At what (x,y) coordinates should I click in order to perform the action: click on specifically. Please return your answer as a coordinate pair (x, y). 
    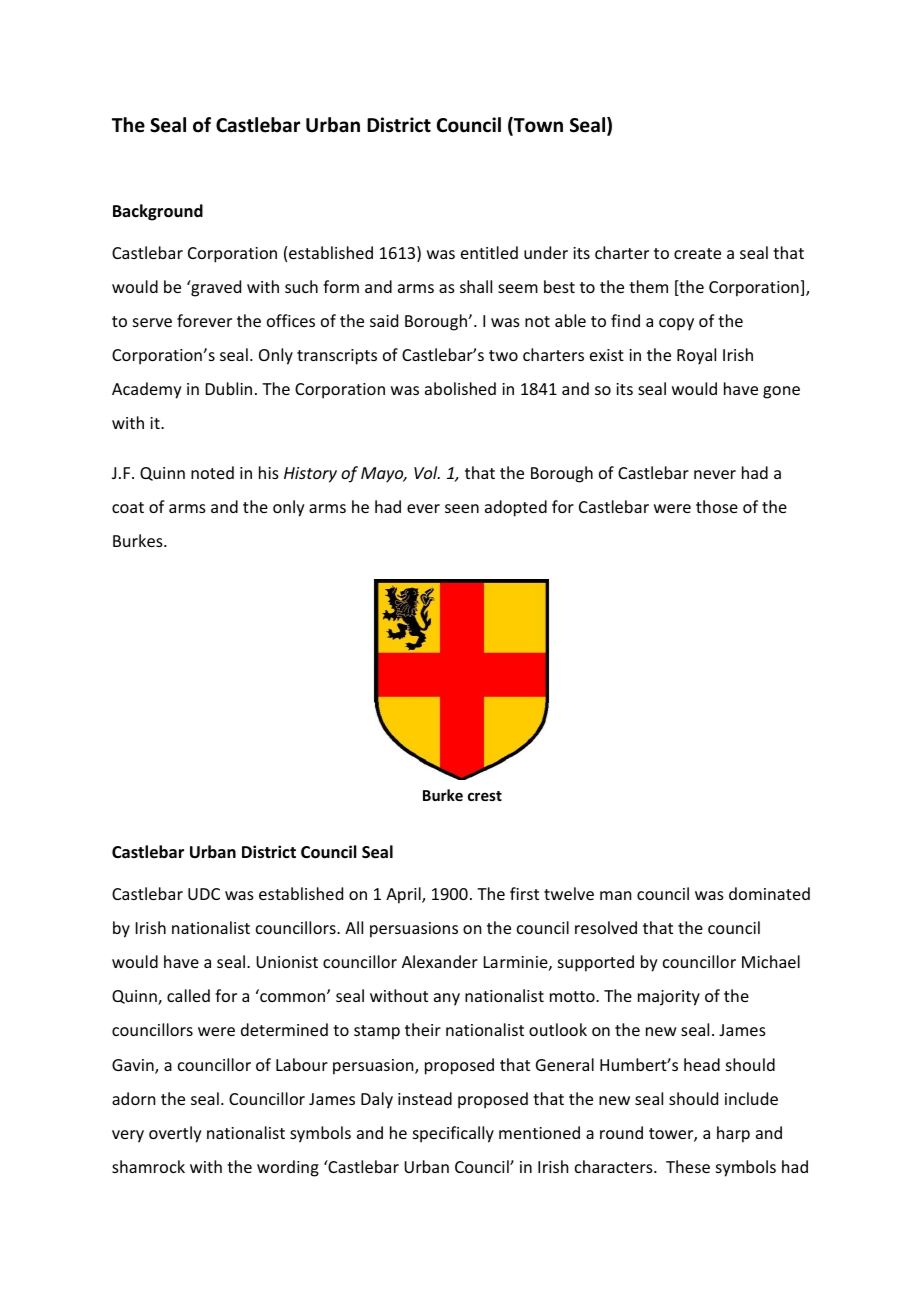
    Looking at the image, I should click on (453, 1134).
